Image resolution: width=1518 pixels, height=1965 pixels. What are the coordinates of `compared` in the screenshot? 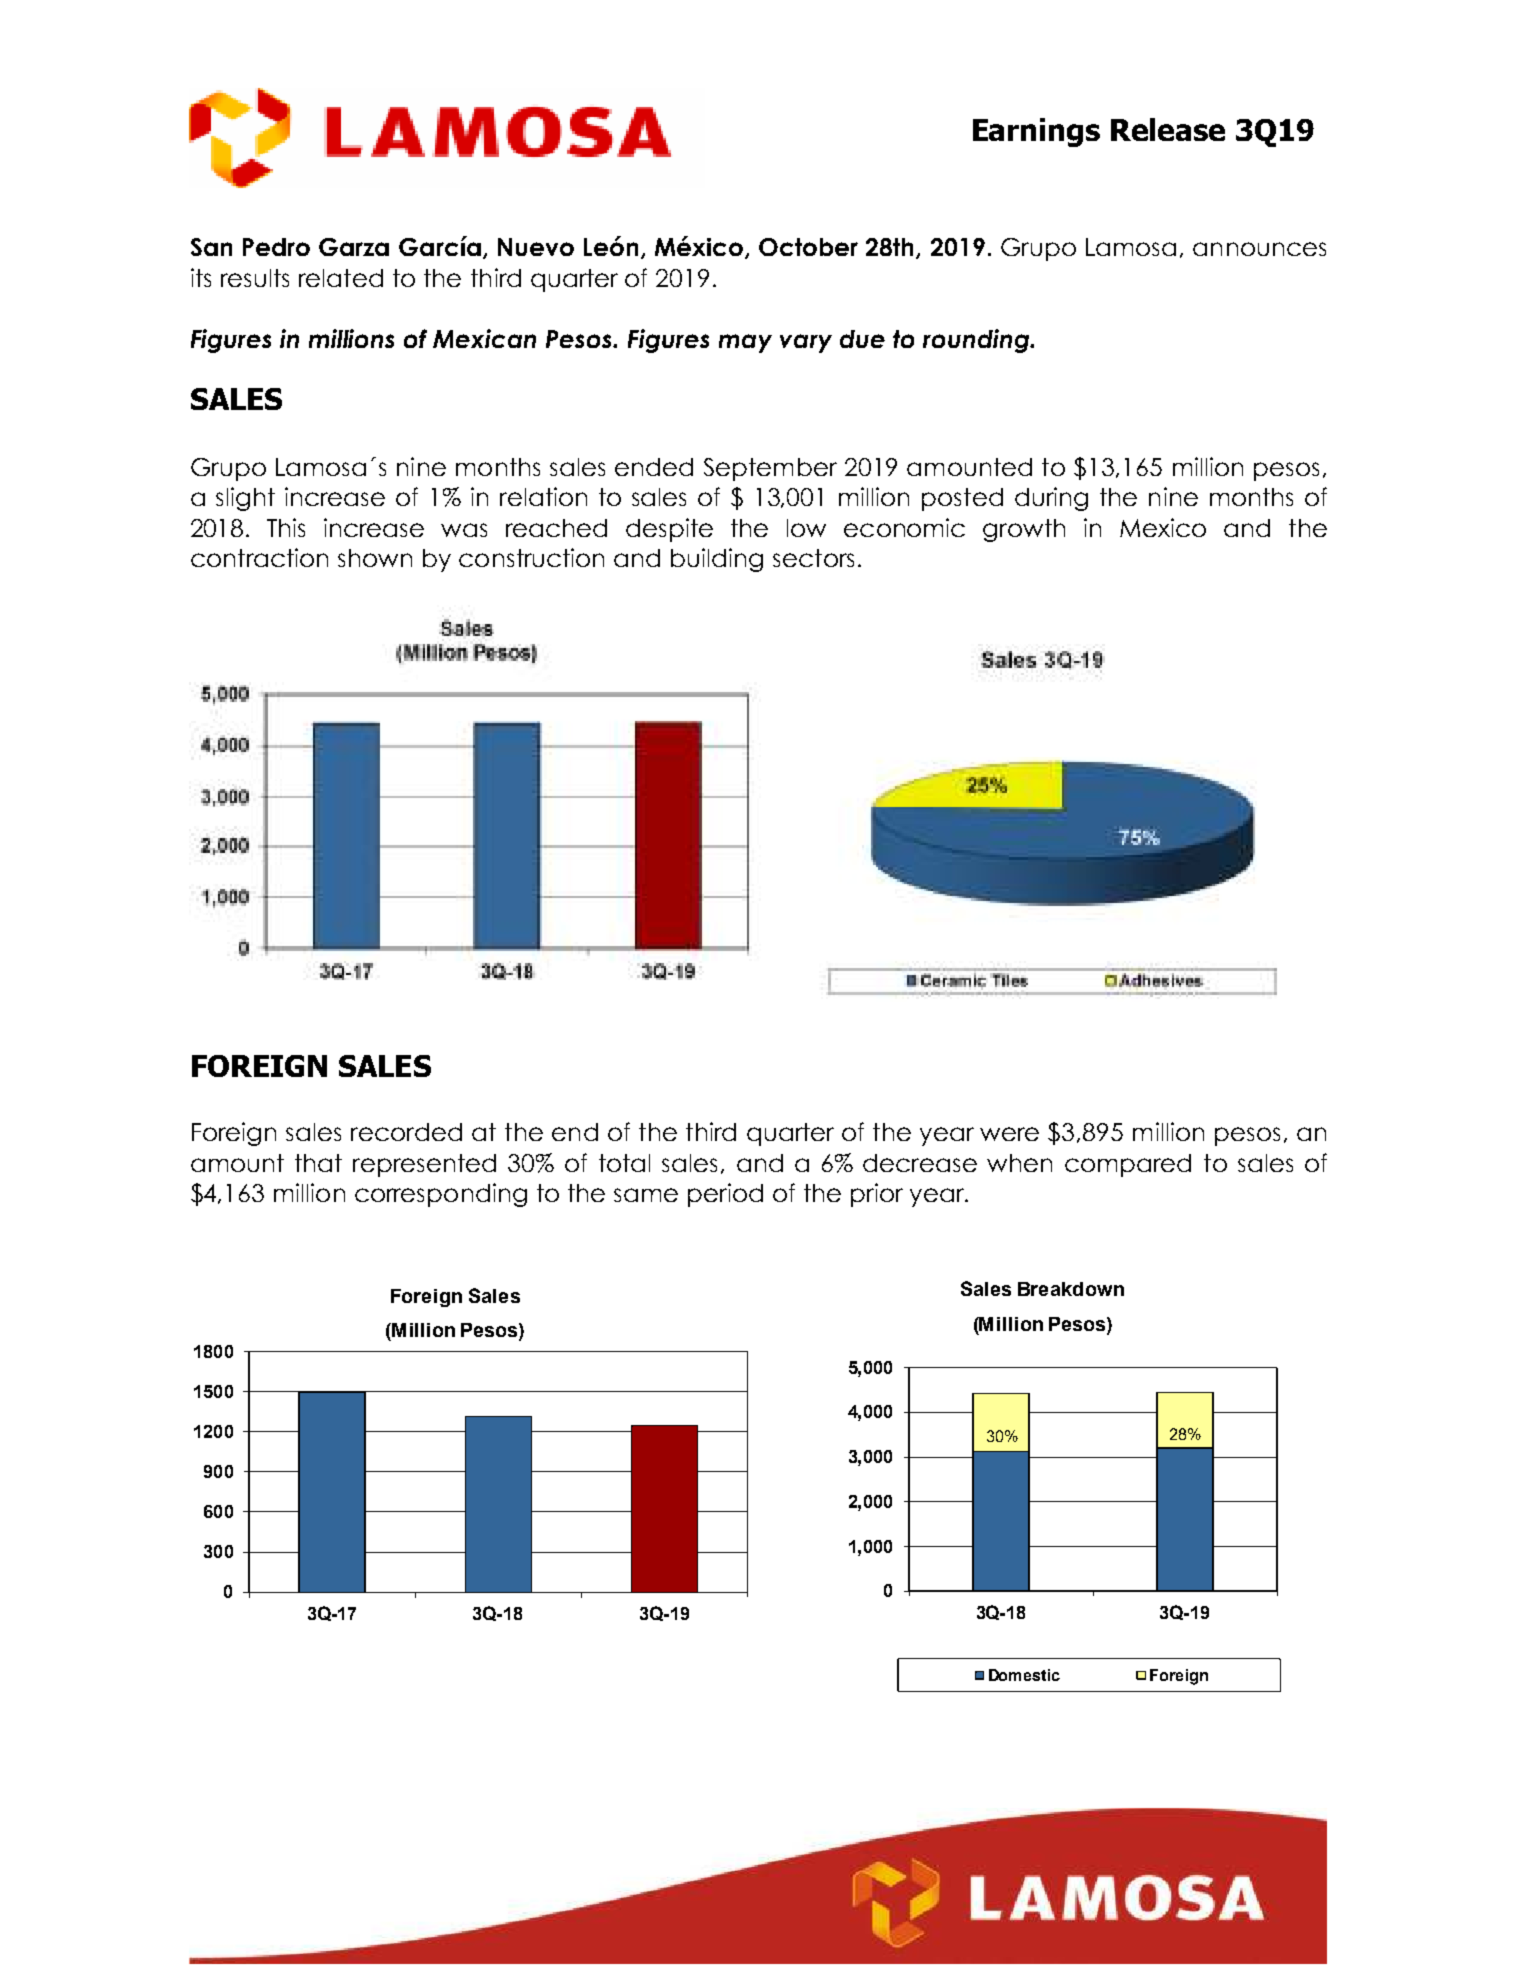 It's located at (1128, 1165).
